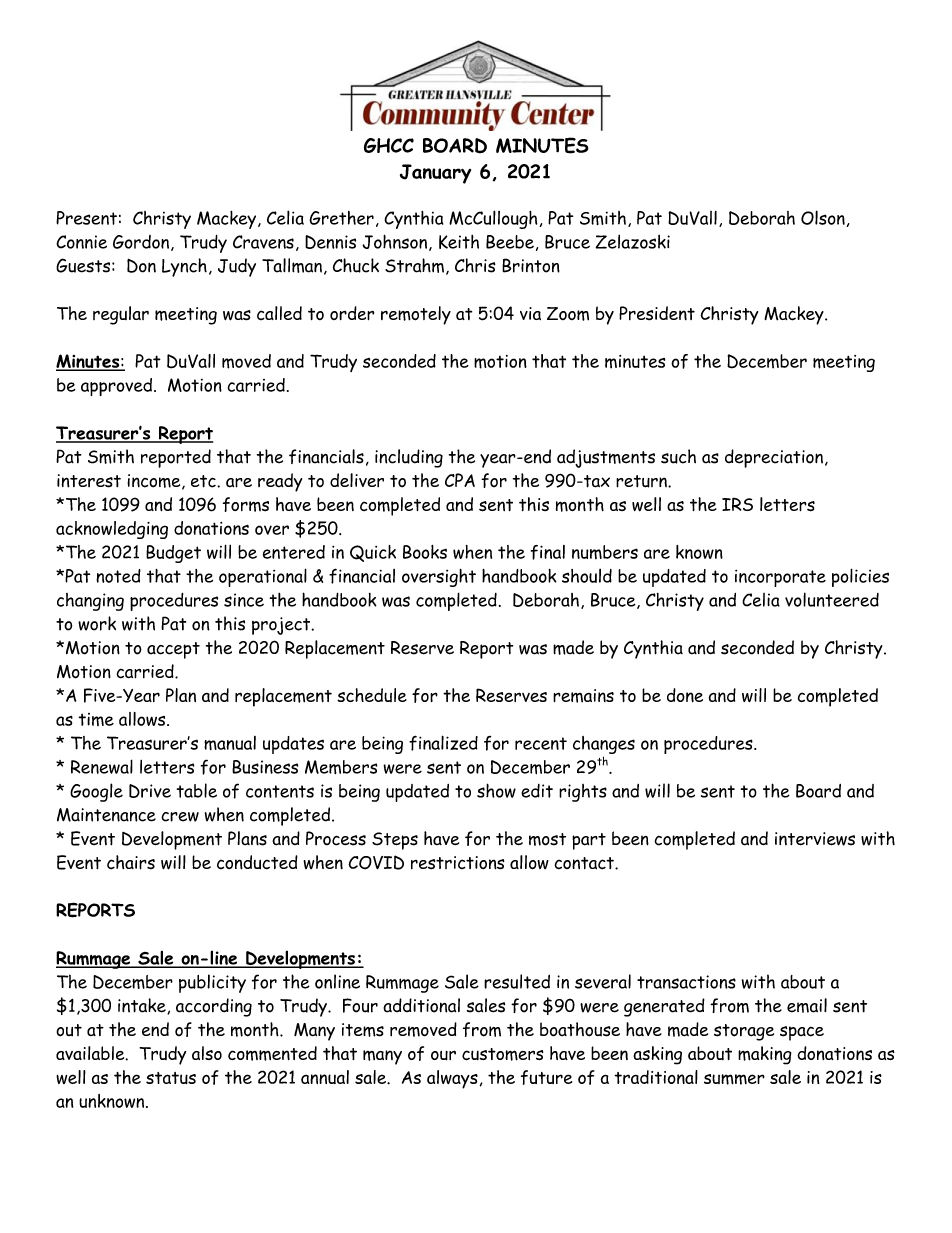  What do you see at coordinates (815, 839) in the screenshot?
I see `interviews` at bounding box center [815, 839].
